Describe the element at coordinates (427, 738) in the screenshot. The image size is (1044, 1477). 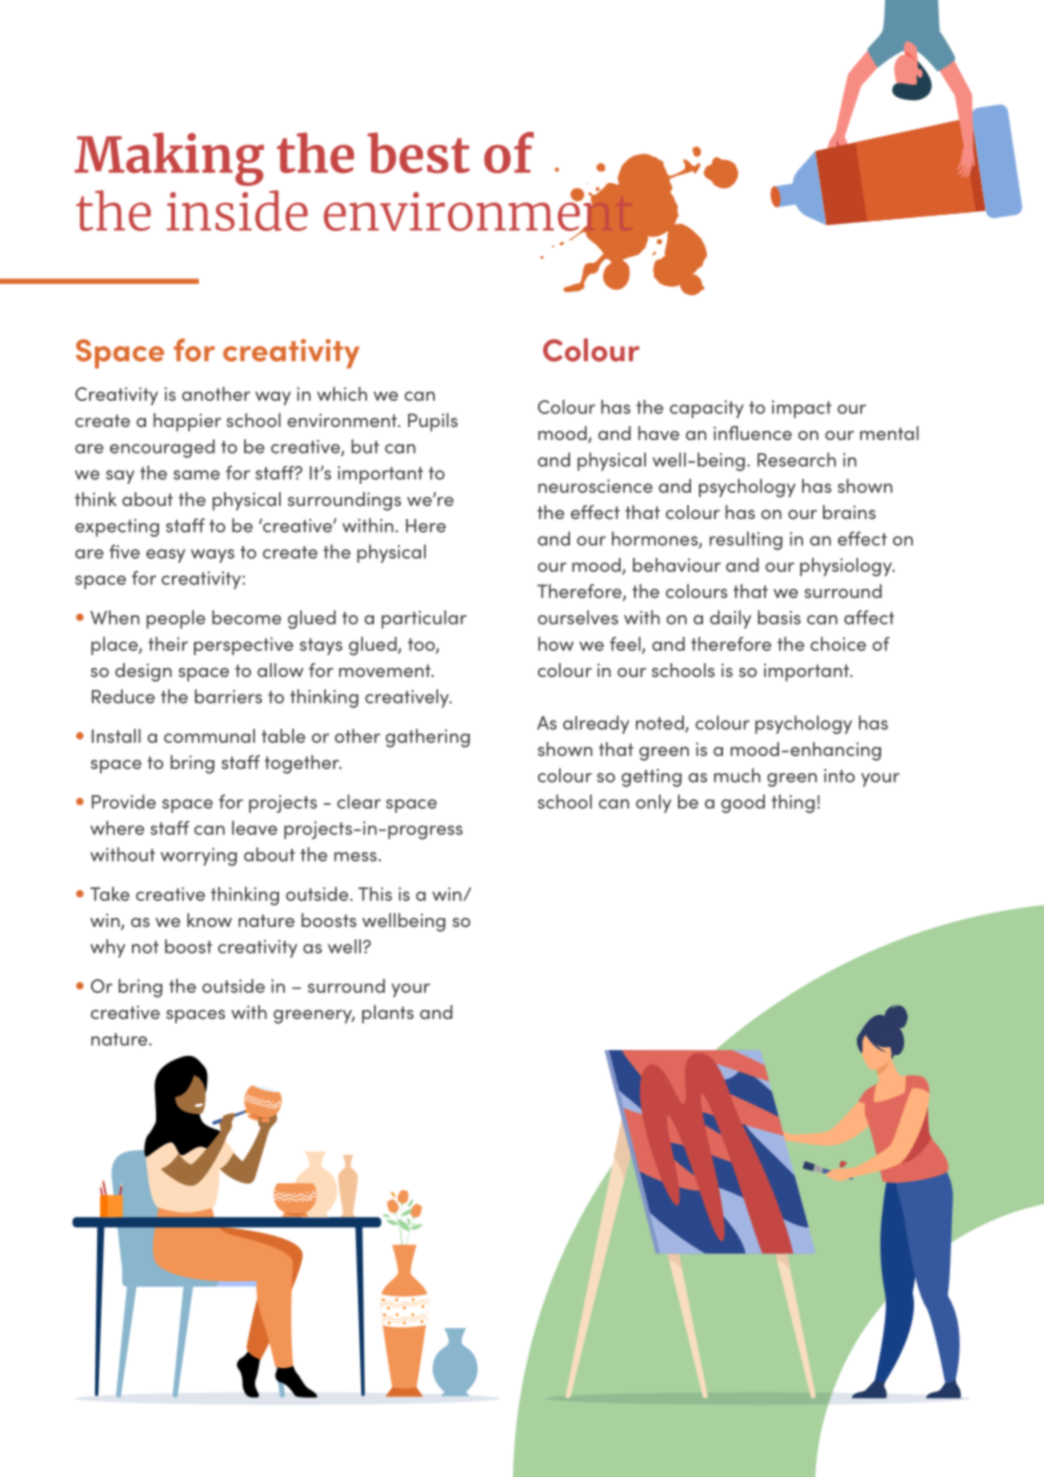
I see `gathering` at that location.
